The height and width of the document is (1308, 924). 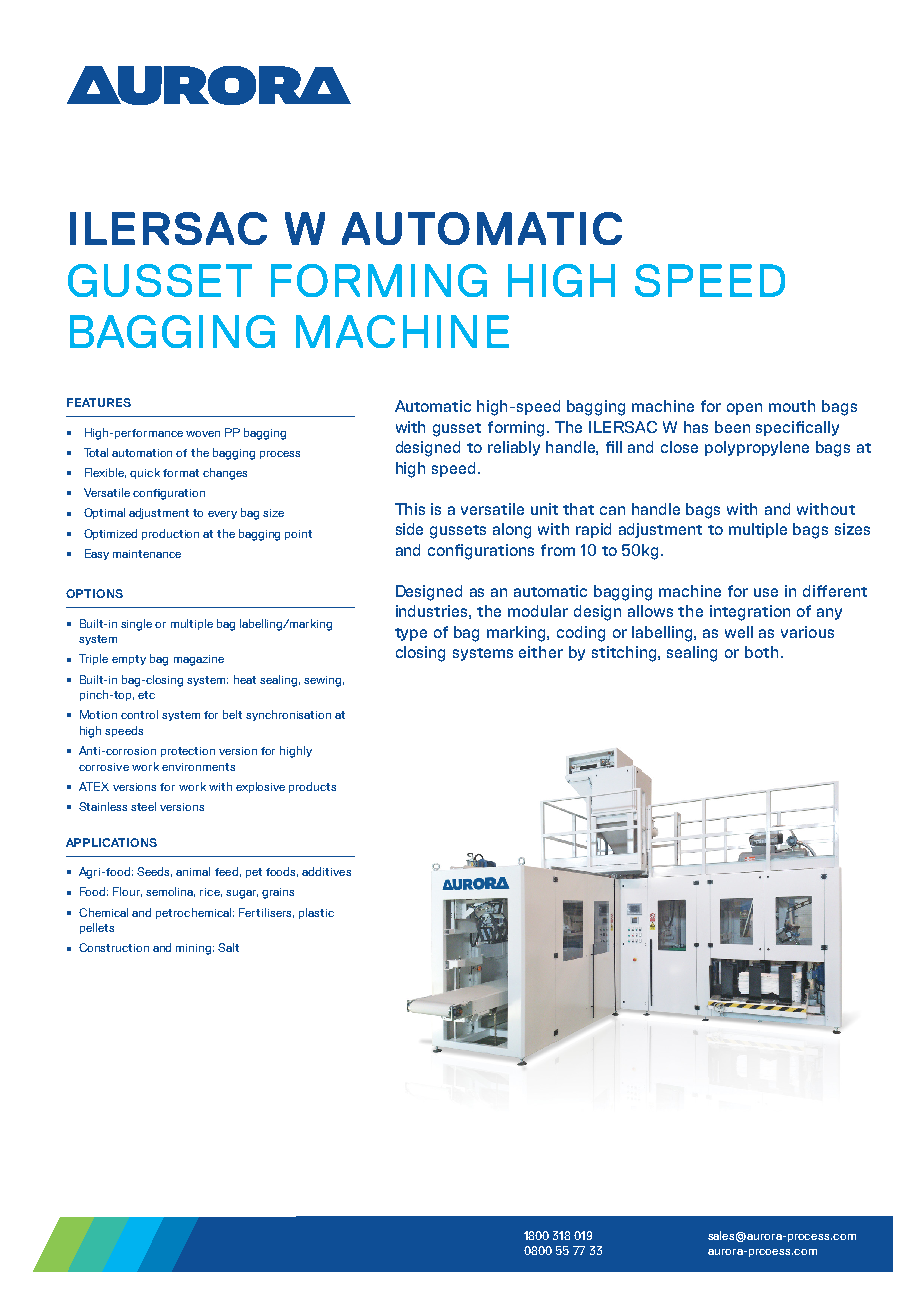 What do you see at coordinates (203, 434) in the document?
I see `woven` at bounding box center [203, 434].
